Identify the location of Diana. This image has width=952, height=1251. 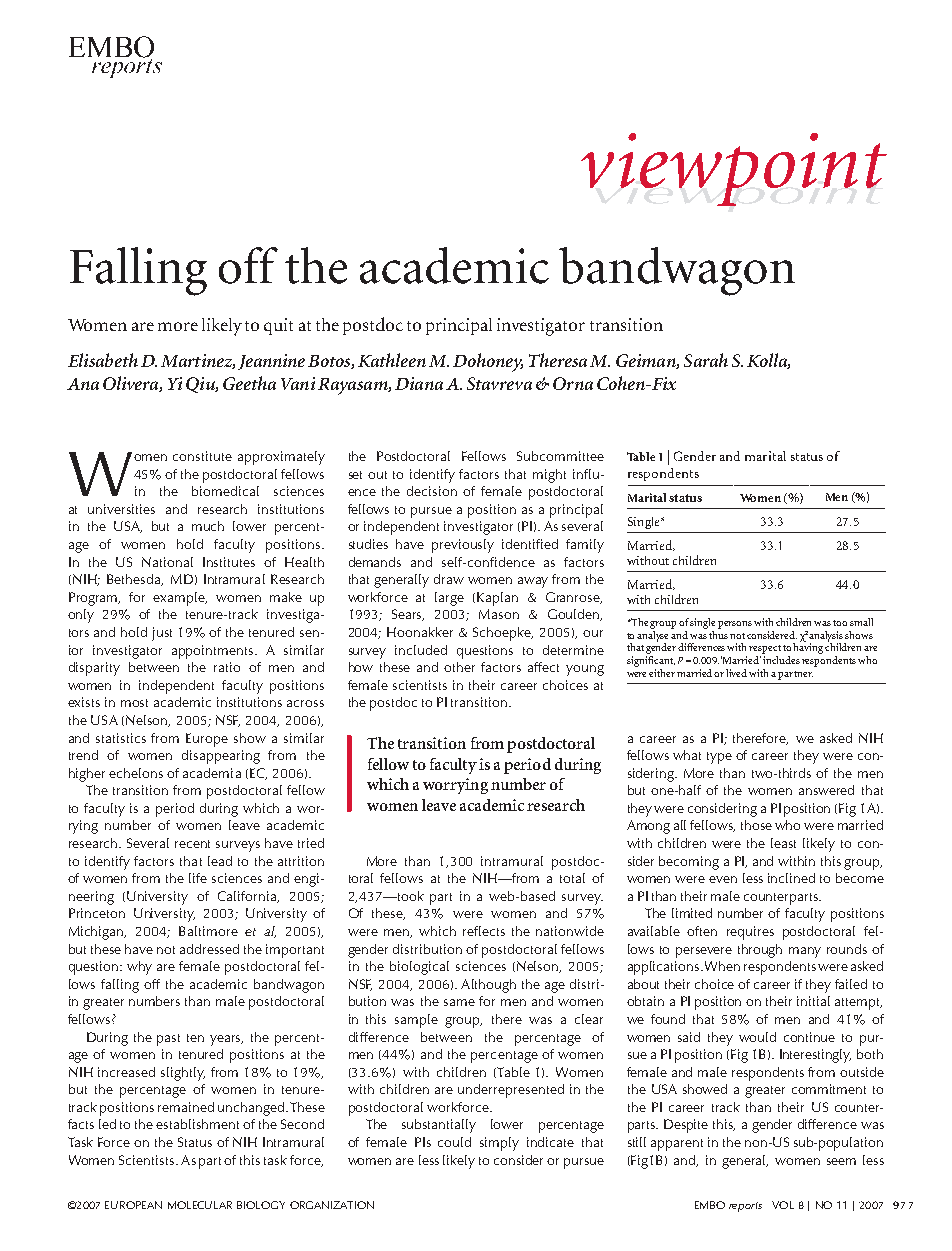
(419, 383).
